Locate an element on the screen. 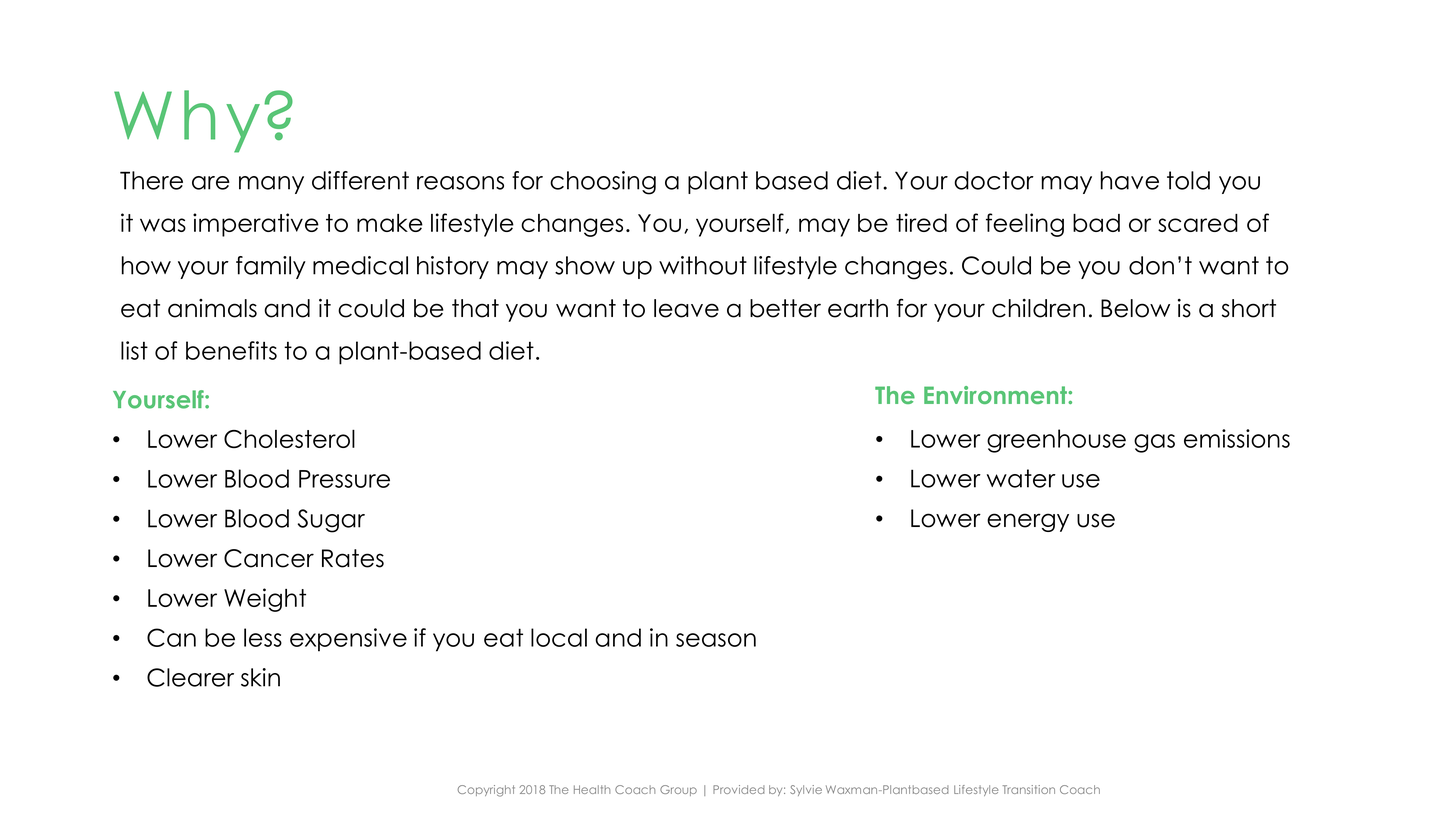 Image resolution: width=1456 pixels, height=819 pixels. leave is located at coordinates (686, 308).
